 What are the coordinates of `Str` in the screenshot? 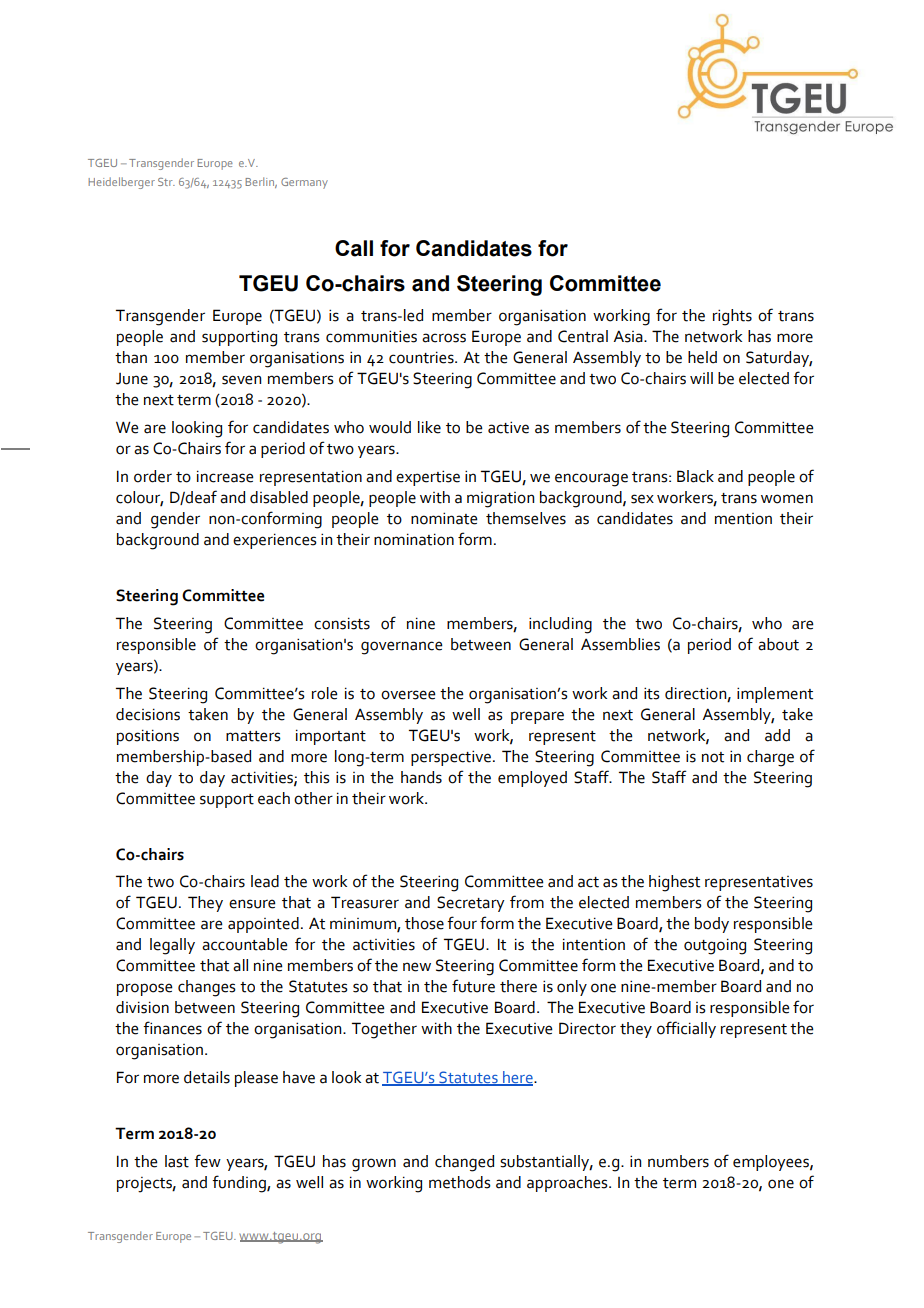 It's located at (166, 182).
